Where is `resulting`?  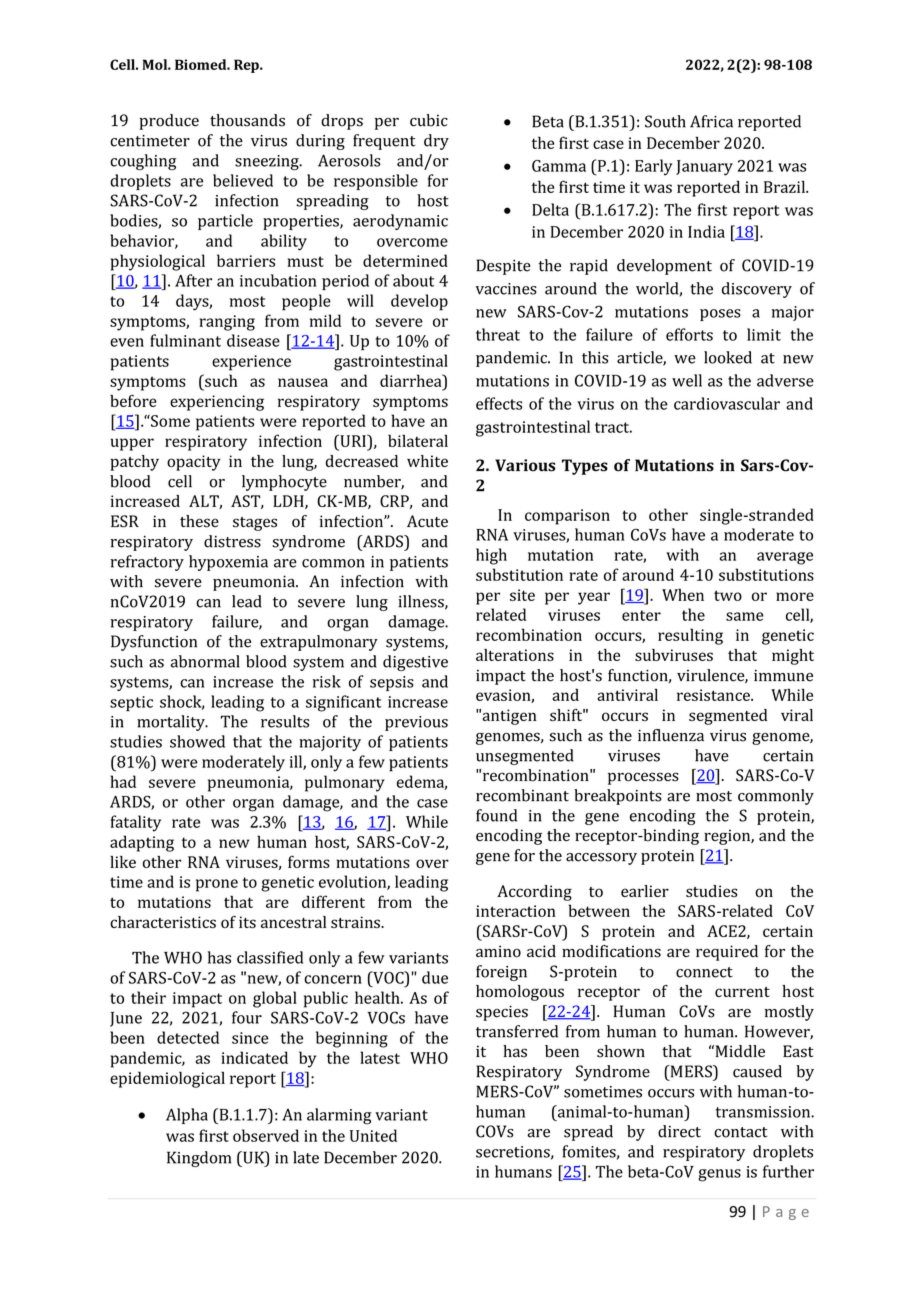
resulting is located at coordinates (690, 636).
